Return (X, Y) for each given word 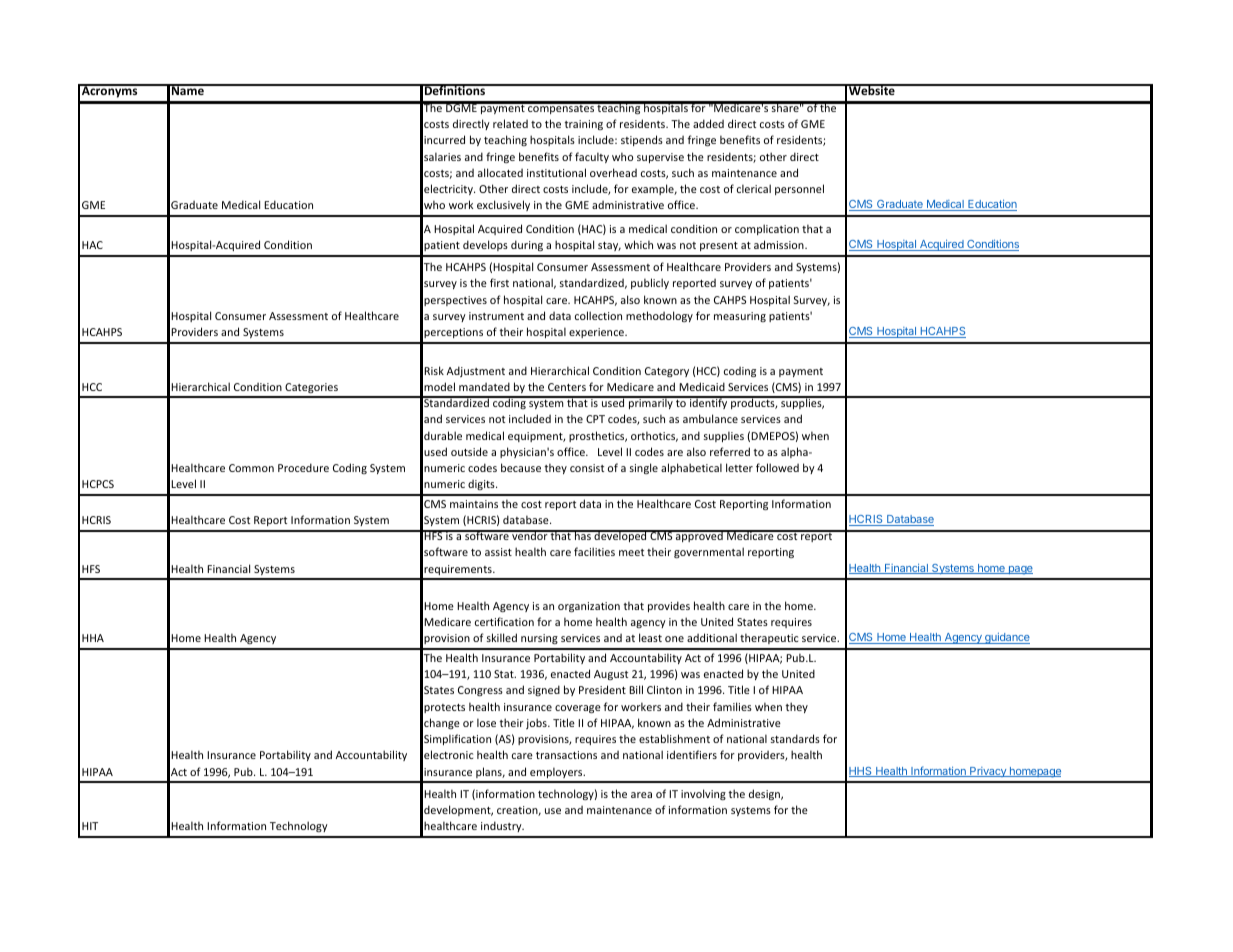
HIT (90, 826)
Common (251, 468)
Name (188, 90)
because (521, 467)
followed (777, 467)
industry (502, 826)
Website (872, 89)
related (510, 123)
